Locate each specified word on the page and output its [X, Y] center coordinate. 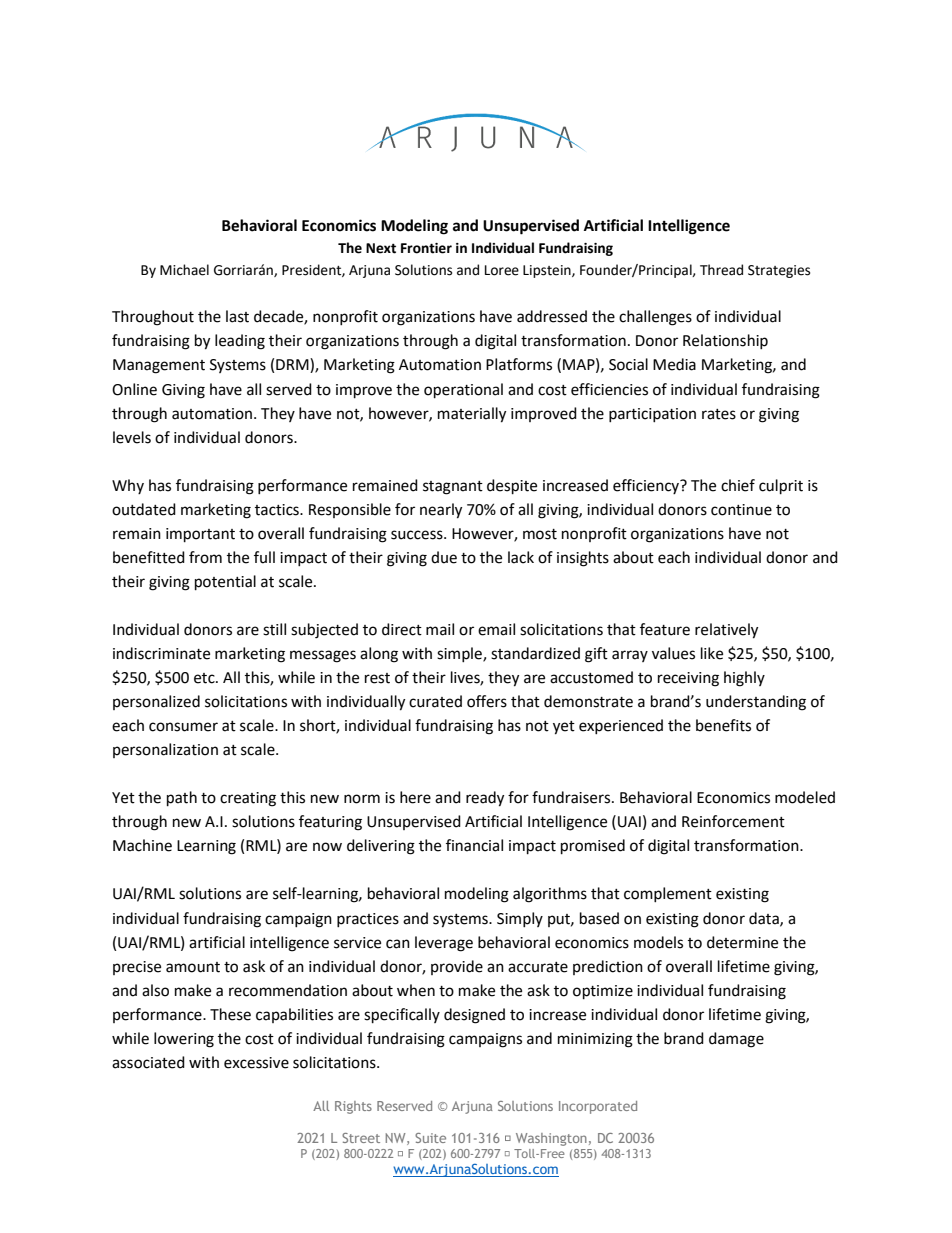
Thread [721, 270]
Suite [430, 1138]
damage [736, 1040]
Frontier [426, 248]
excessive [256, 1063]
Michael [184, 270]
